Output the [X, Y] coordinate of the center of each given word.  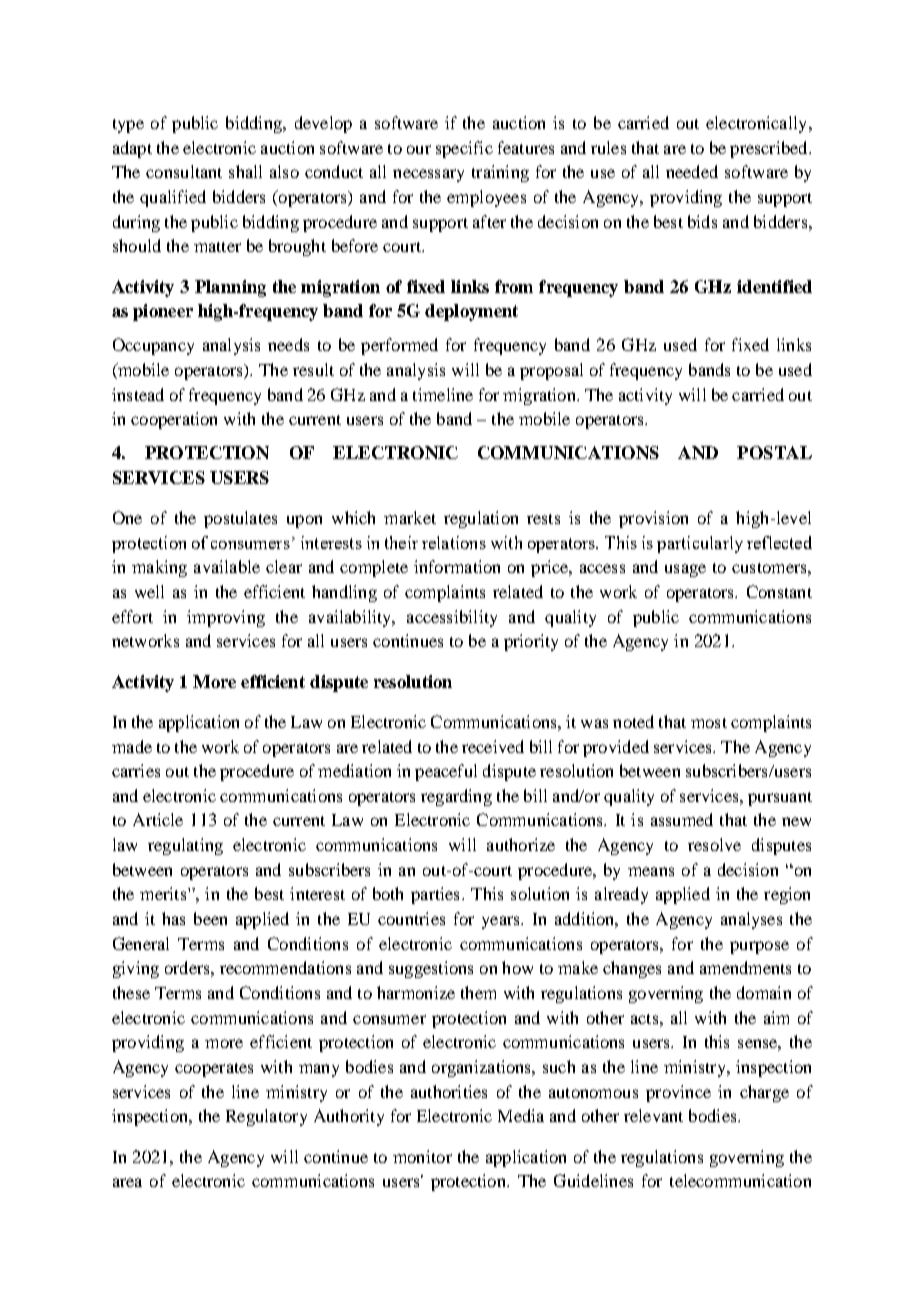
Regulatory [266, 1117]
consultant [184, 171]
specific [464, 149]
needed [692, 171]
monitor [422, 1156]
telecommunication [740, 1180]
